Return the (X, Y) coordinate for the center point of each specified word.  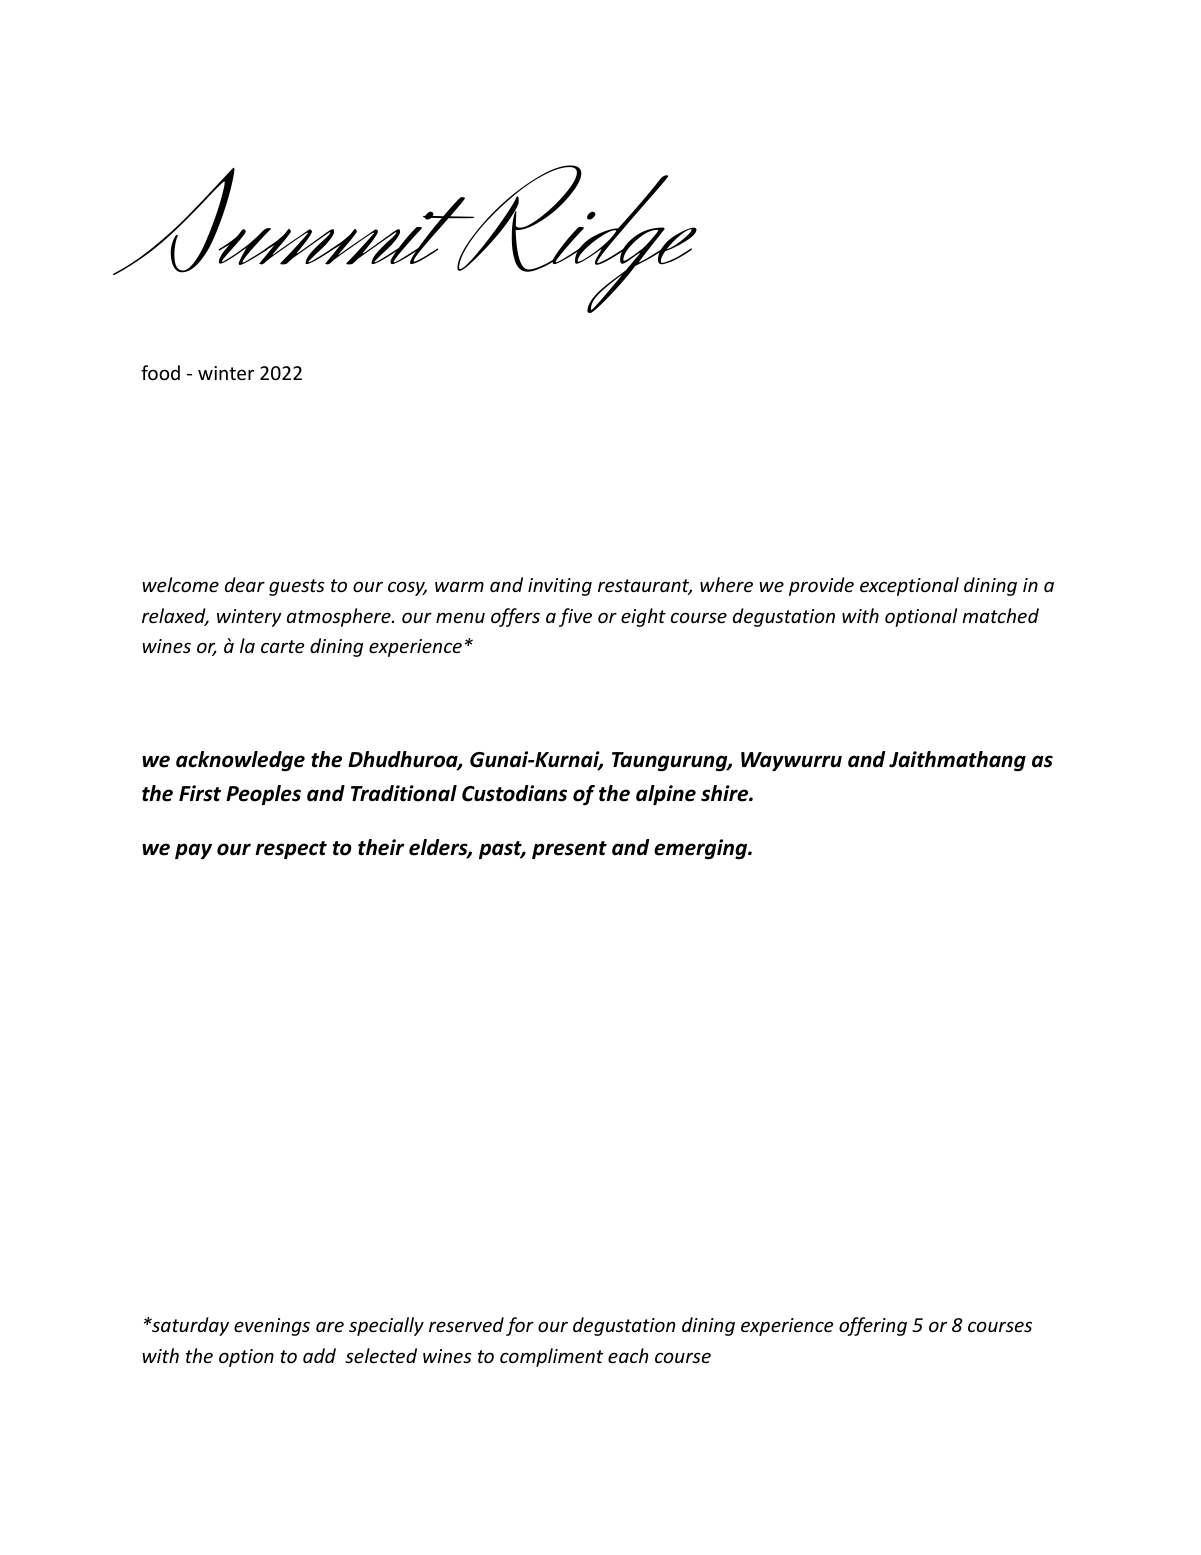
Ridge (576, 239)
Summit (295, 221)
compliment (551, 1357)
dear (245, 584)
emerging (701, 849)
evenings (272, 1327)
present (569, 850)
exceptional (909, 586)
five (575, 617)
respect (291, 850)
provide (821, 586)
